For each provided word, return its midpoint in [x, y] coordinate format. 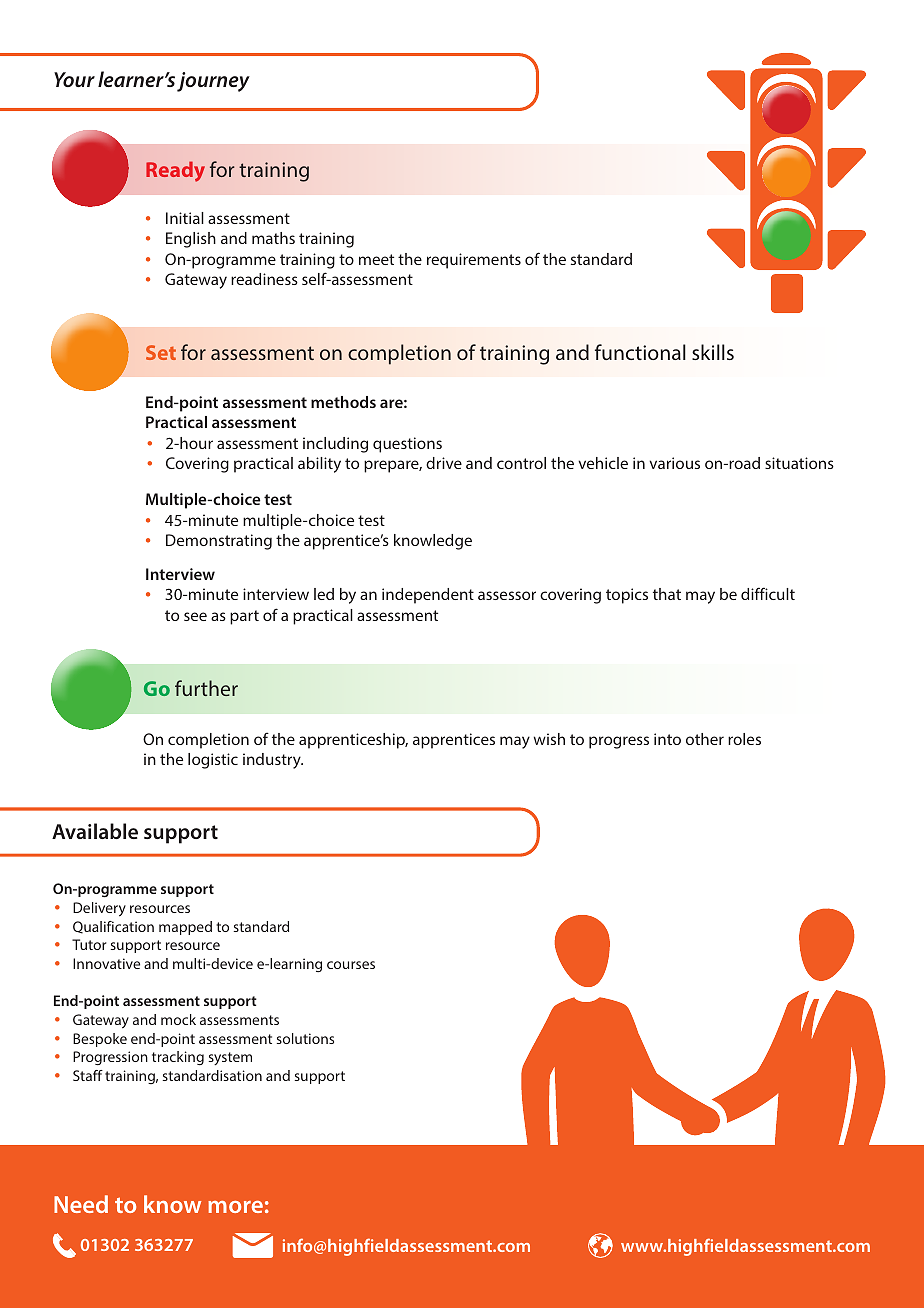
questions [407, 445]
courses [351, 965]
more [235, 1207]
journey [213, 82]
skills [713, 352]
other [705, 739]
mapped [185, 928]
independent [428, 596]
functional [640, 352]
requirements [474, 261]
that [667, 594]
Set [161, 352]
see [195, 616]
